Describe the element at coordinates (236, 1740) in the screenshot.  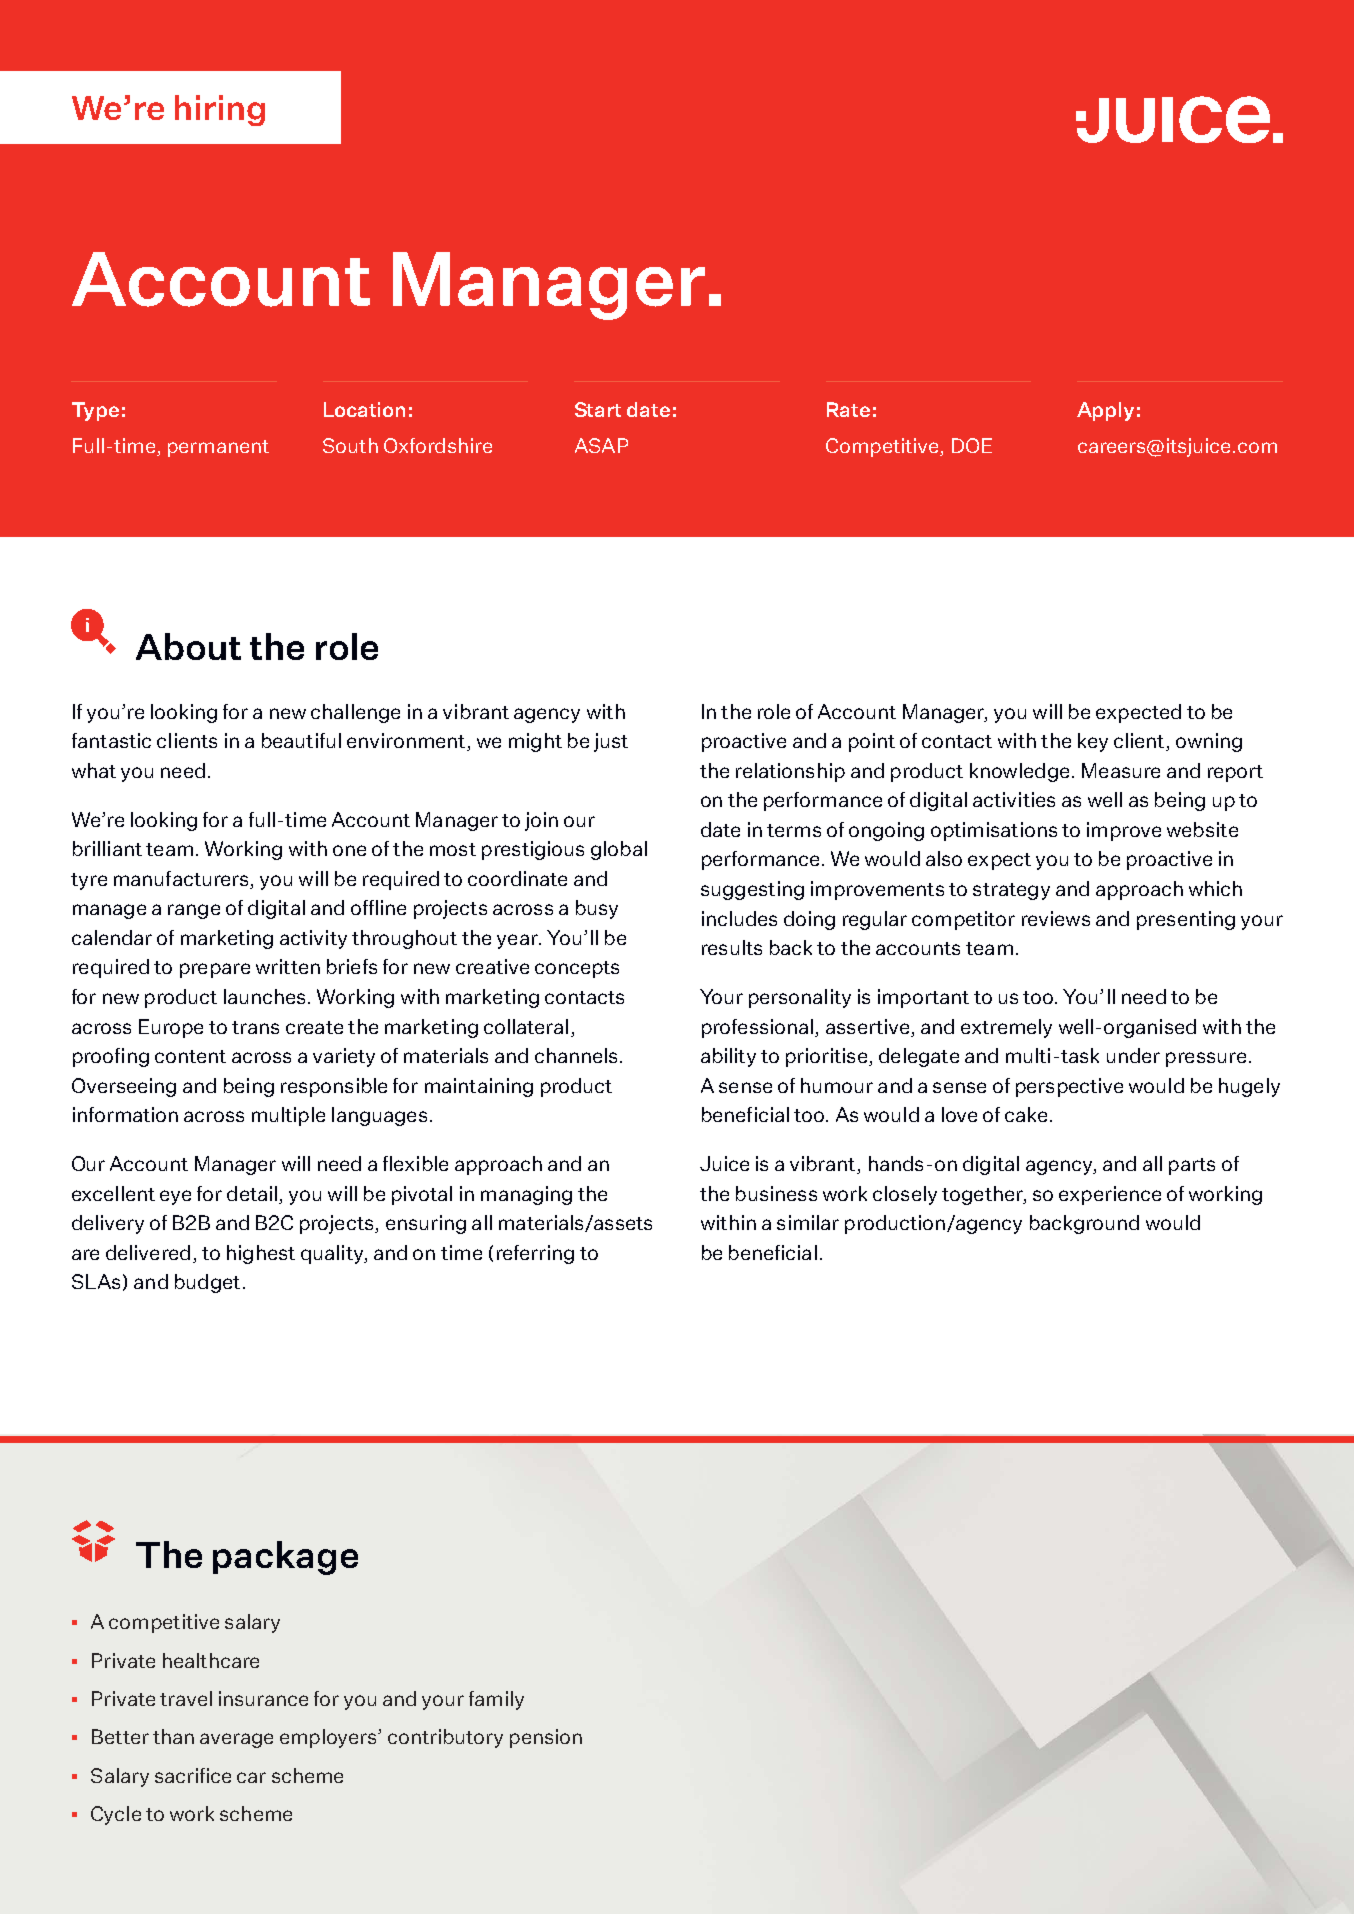
I see `average` at that location.
